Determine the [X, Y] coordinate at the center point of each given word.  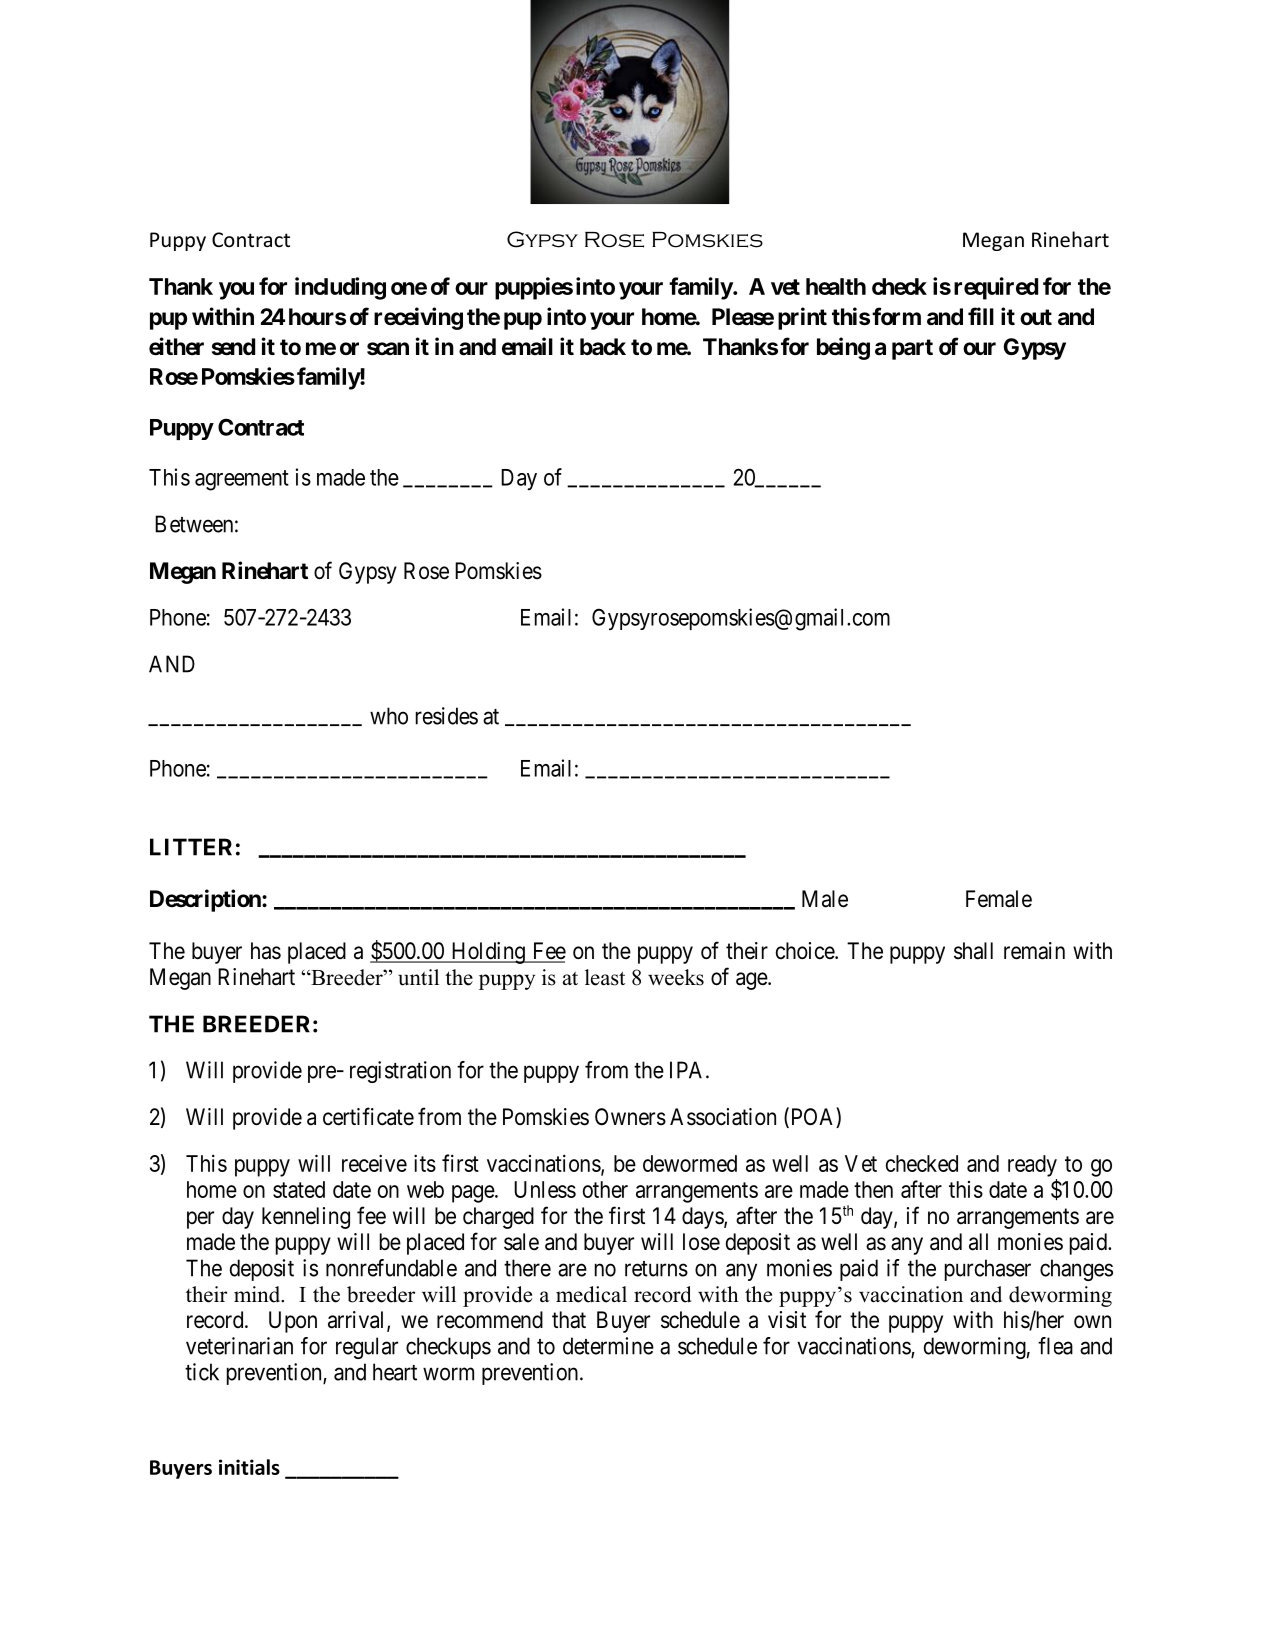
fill [981, 316]
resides [447, 716]
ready [1032, 1166]
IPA [688, 1070]
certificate [368, 1116]
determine [608, 1346]
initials [249, 1467]
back [603, 347]
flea [1055, 1346]
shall [973, 951]
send [233, 347]
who [389, 716]
